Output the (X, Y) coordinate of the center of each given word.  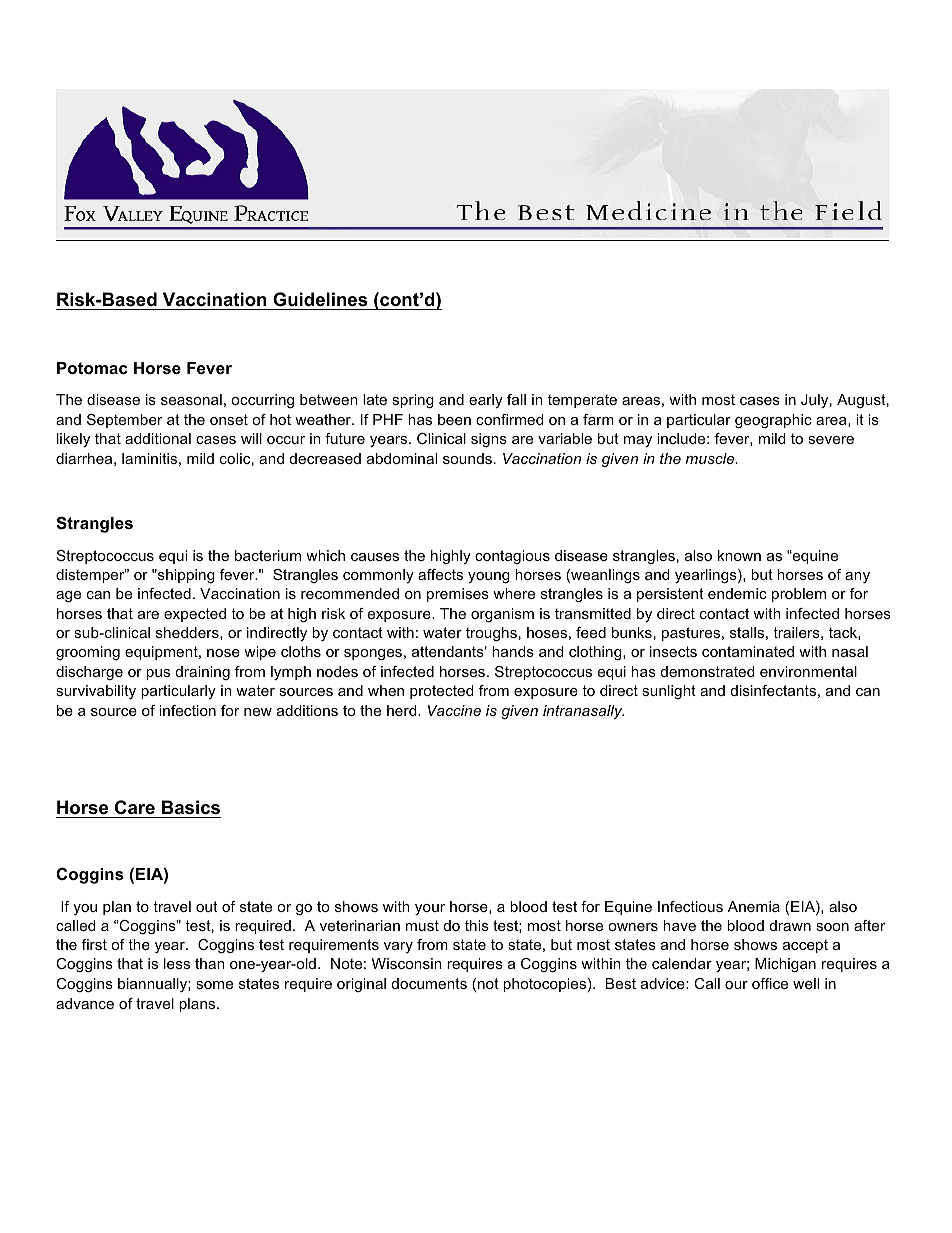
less (177, 963)
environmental (808, 671)
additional (158, 438)
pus (158, 674)
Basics (191, 807)
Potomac (92, 368)
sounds (467, 458)
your (430, 909)
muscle (711, 458)
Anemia (754, 906)
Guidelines (320, 299)
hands (513, 651)
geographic (773, 421)
